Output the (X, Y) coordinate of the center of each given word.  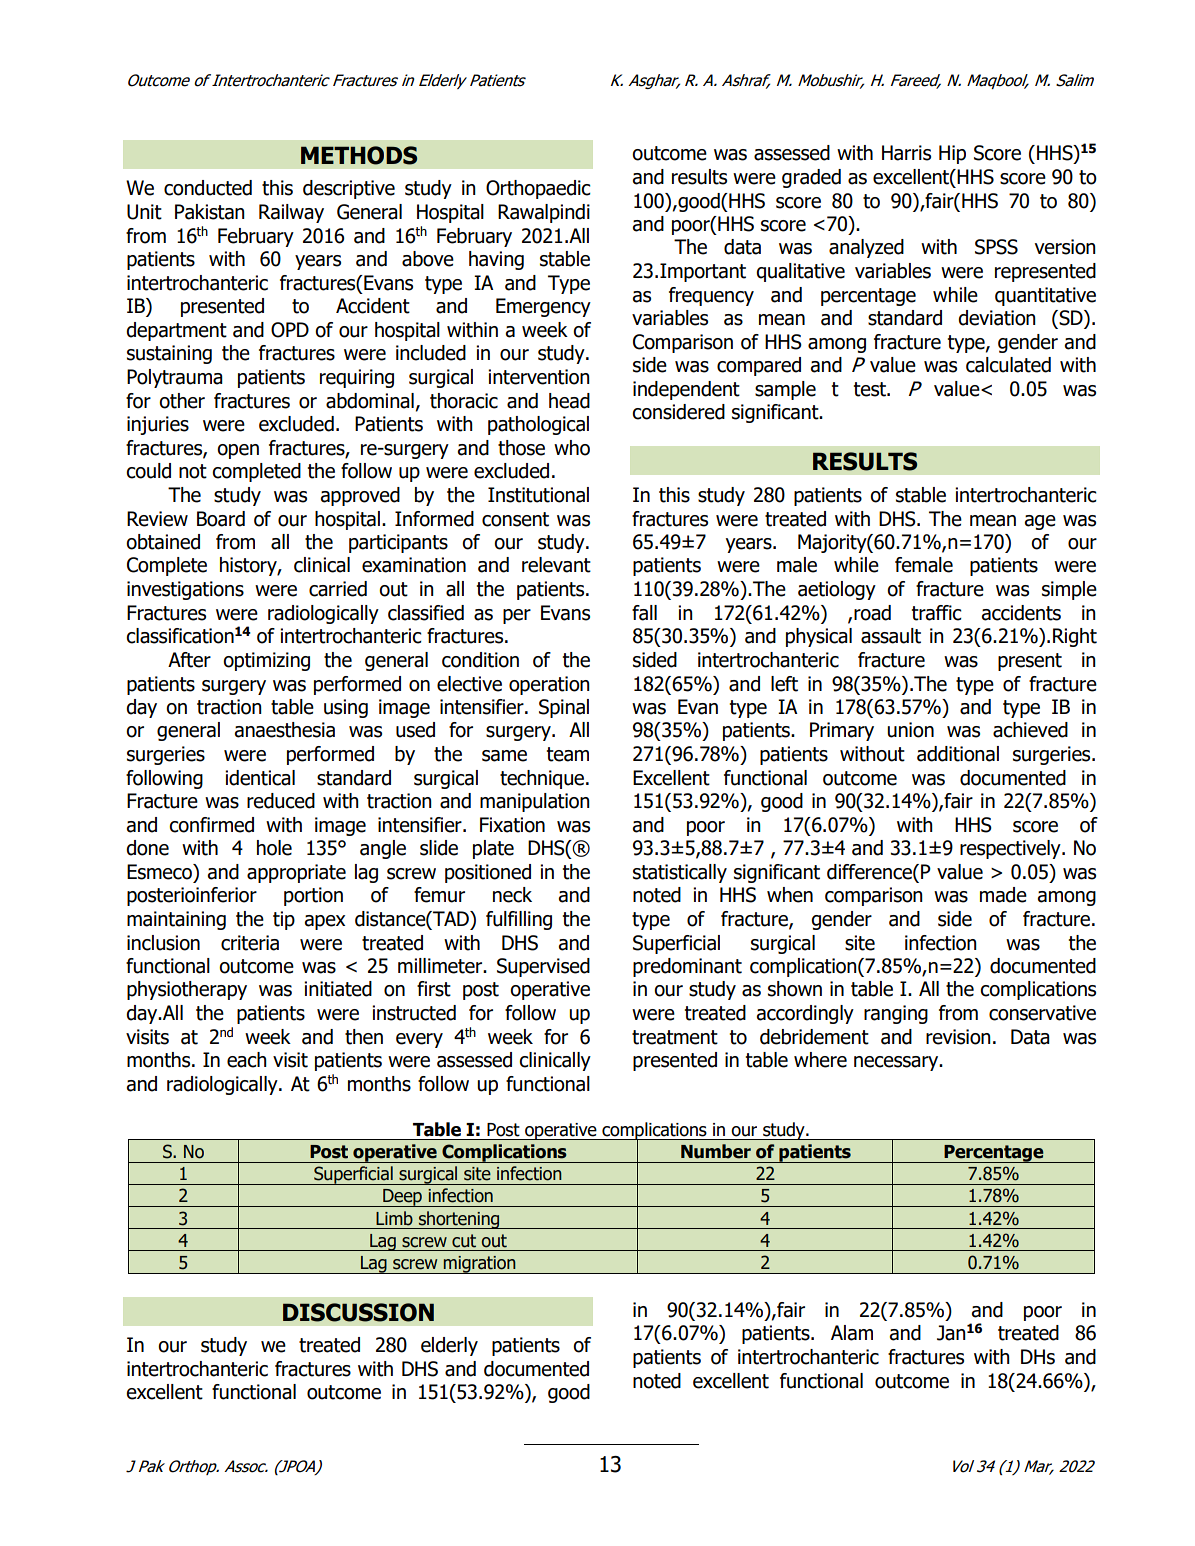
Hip (952, 154)
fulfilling (519, 920)
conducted (208, 188)
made (1003, 895)
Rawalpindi (544, 213)
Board (221, 519)
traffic (937, 613)
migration (480, 1265)
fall (644, 613)
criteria (250, 943)
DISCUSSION (358, 1312)
